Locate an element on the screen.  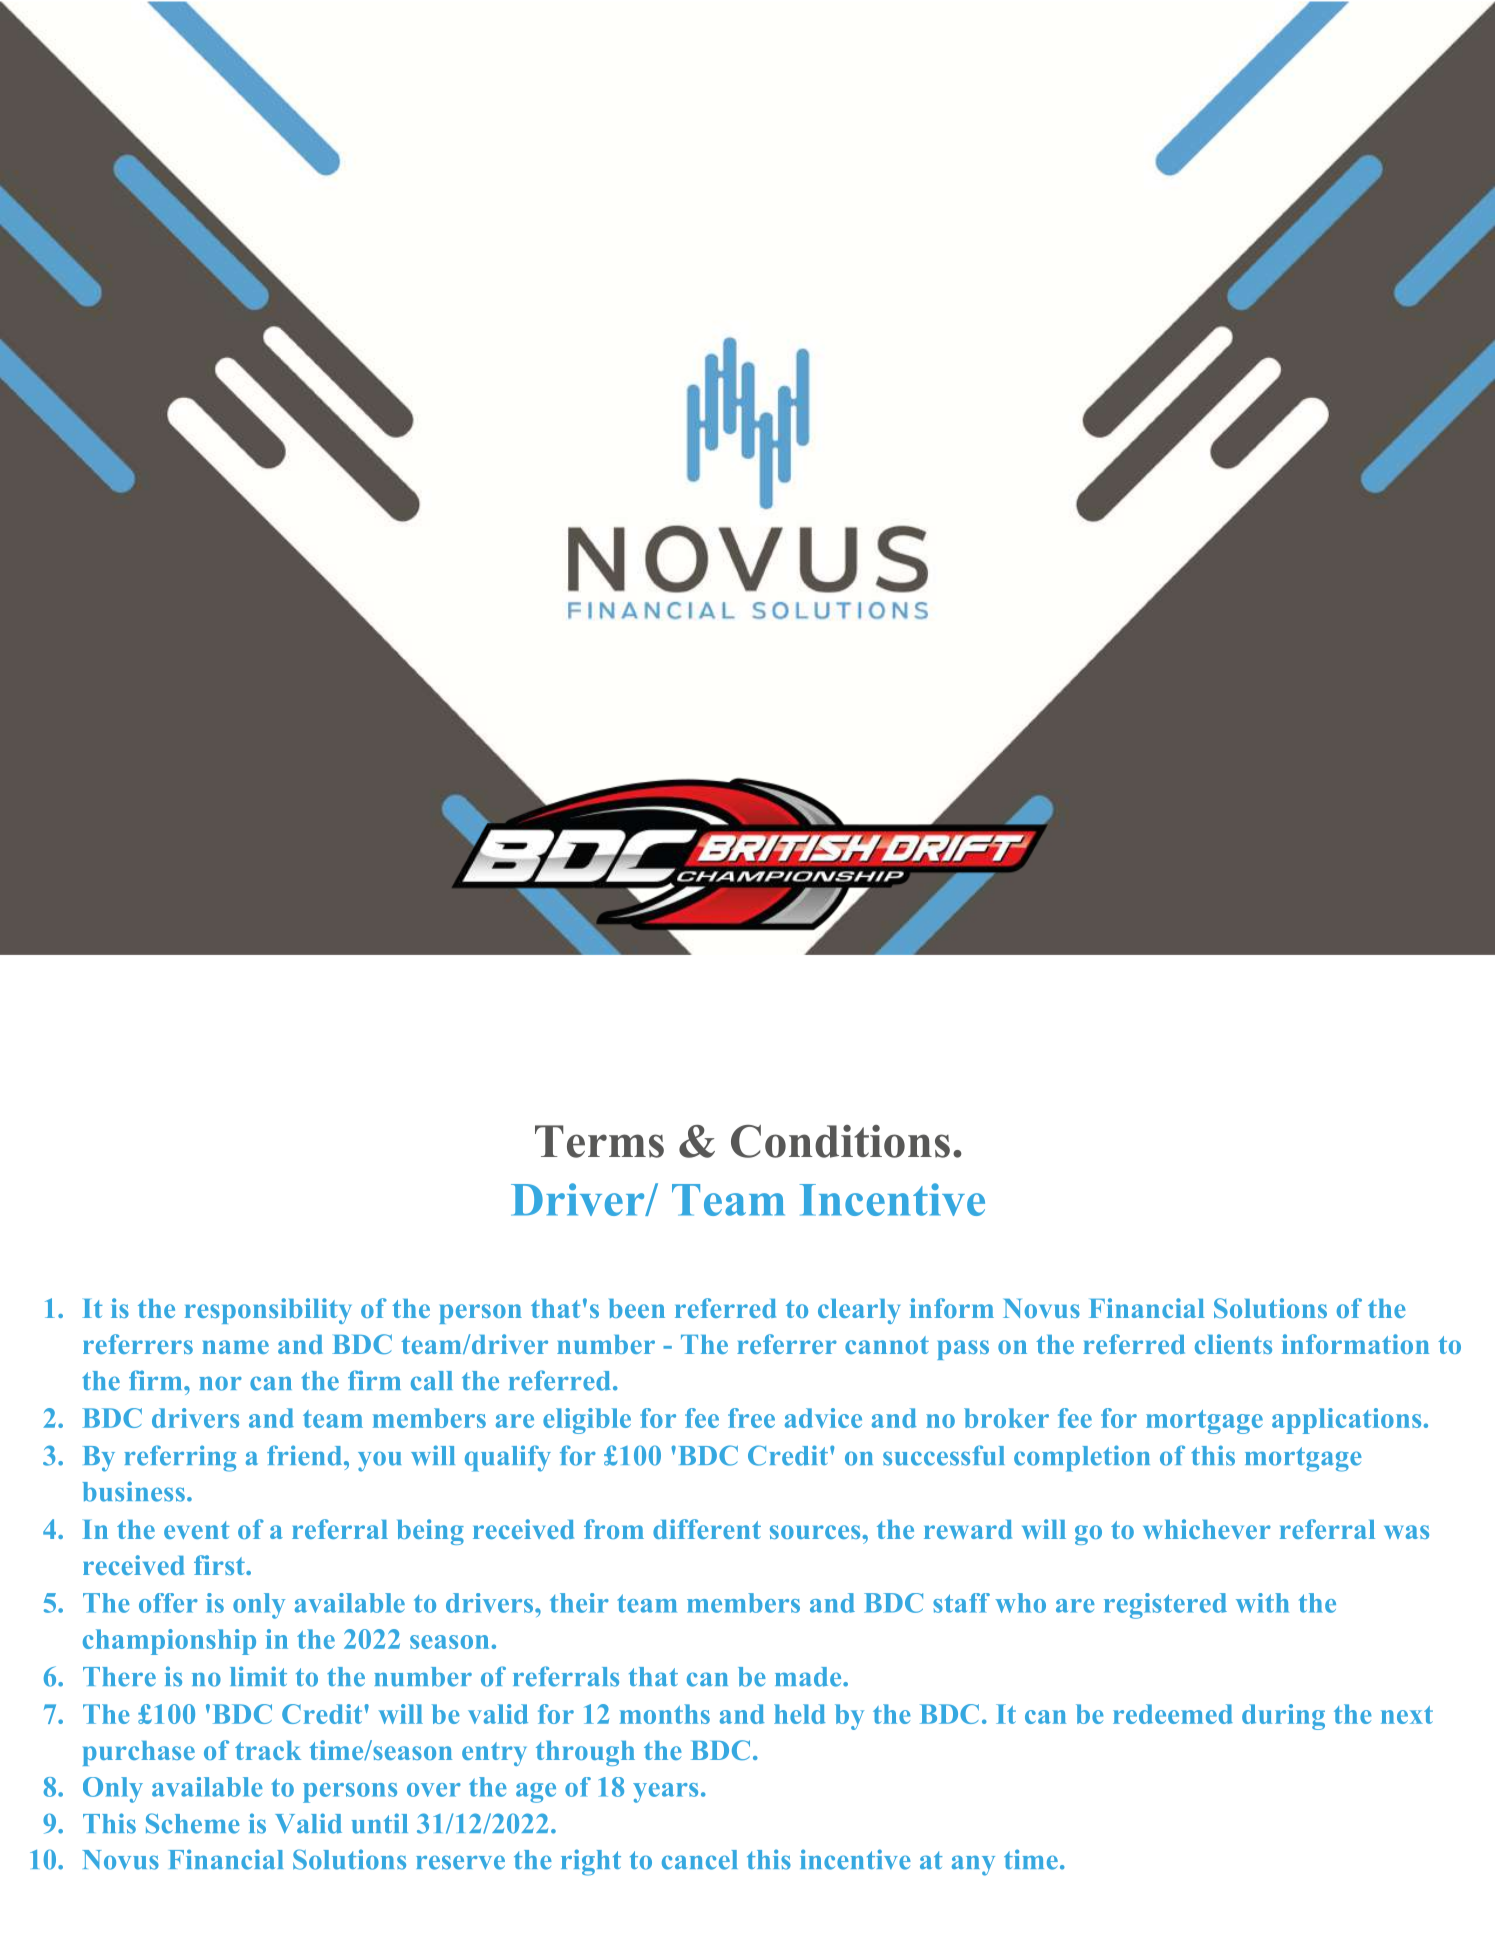
clearly is located at coordinates (859, 1311).
